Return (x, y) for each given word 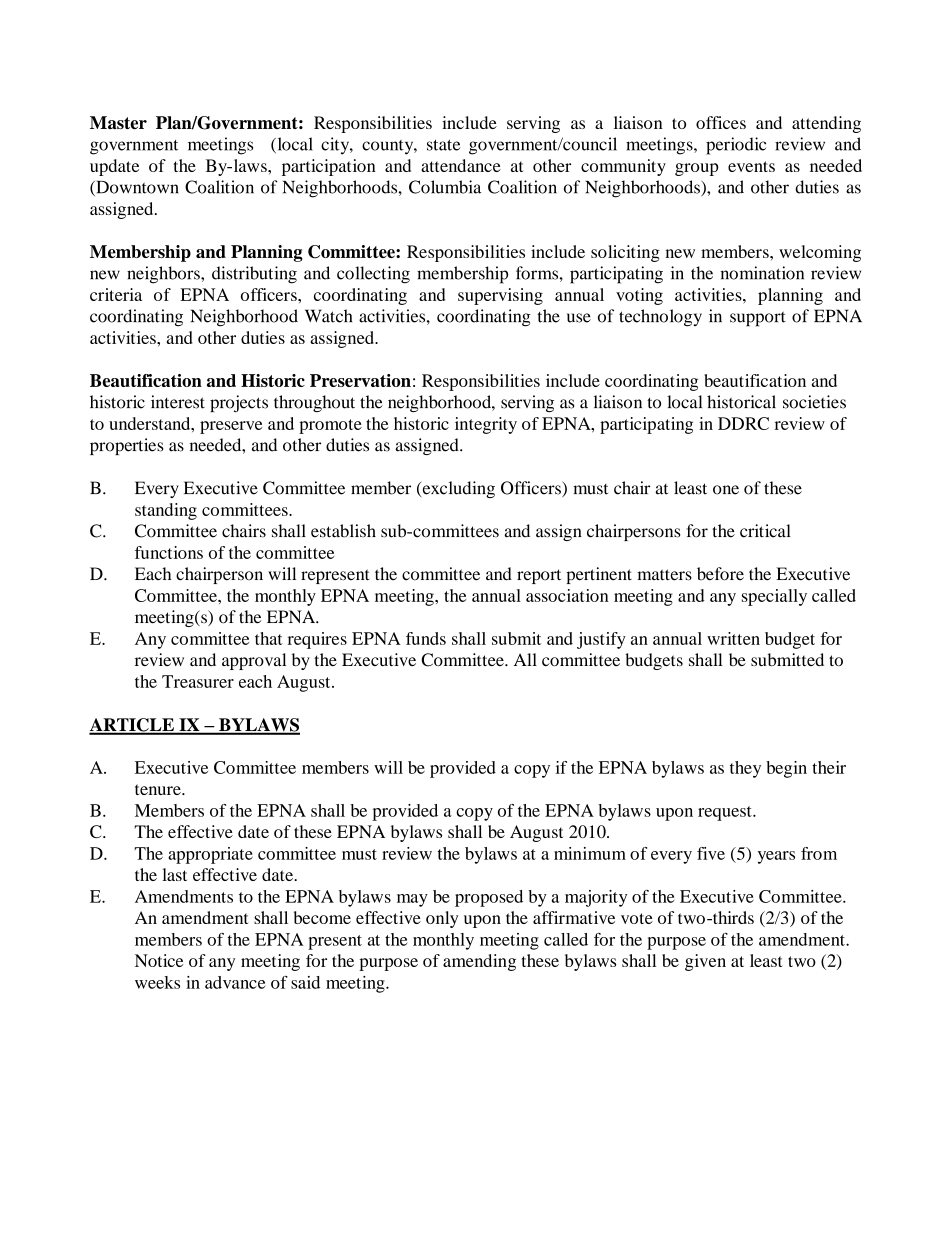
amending (479, 962)
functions (169, 552)
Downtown (136, 188)
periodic (736, 146)
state (443, 145)
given (705, 962)
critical (765, 531)
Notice (159, 960)
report (539, 576)
